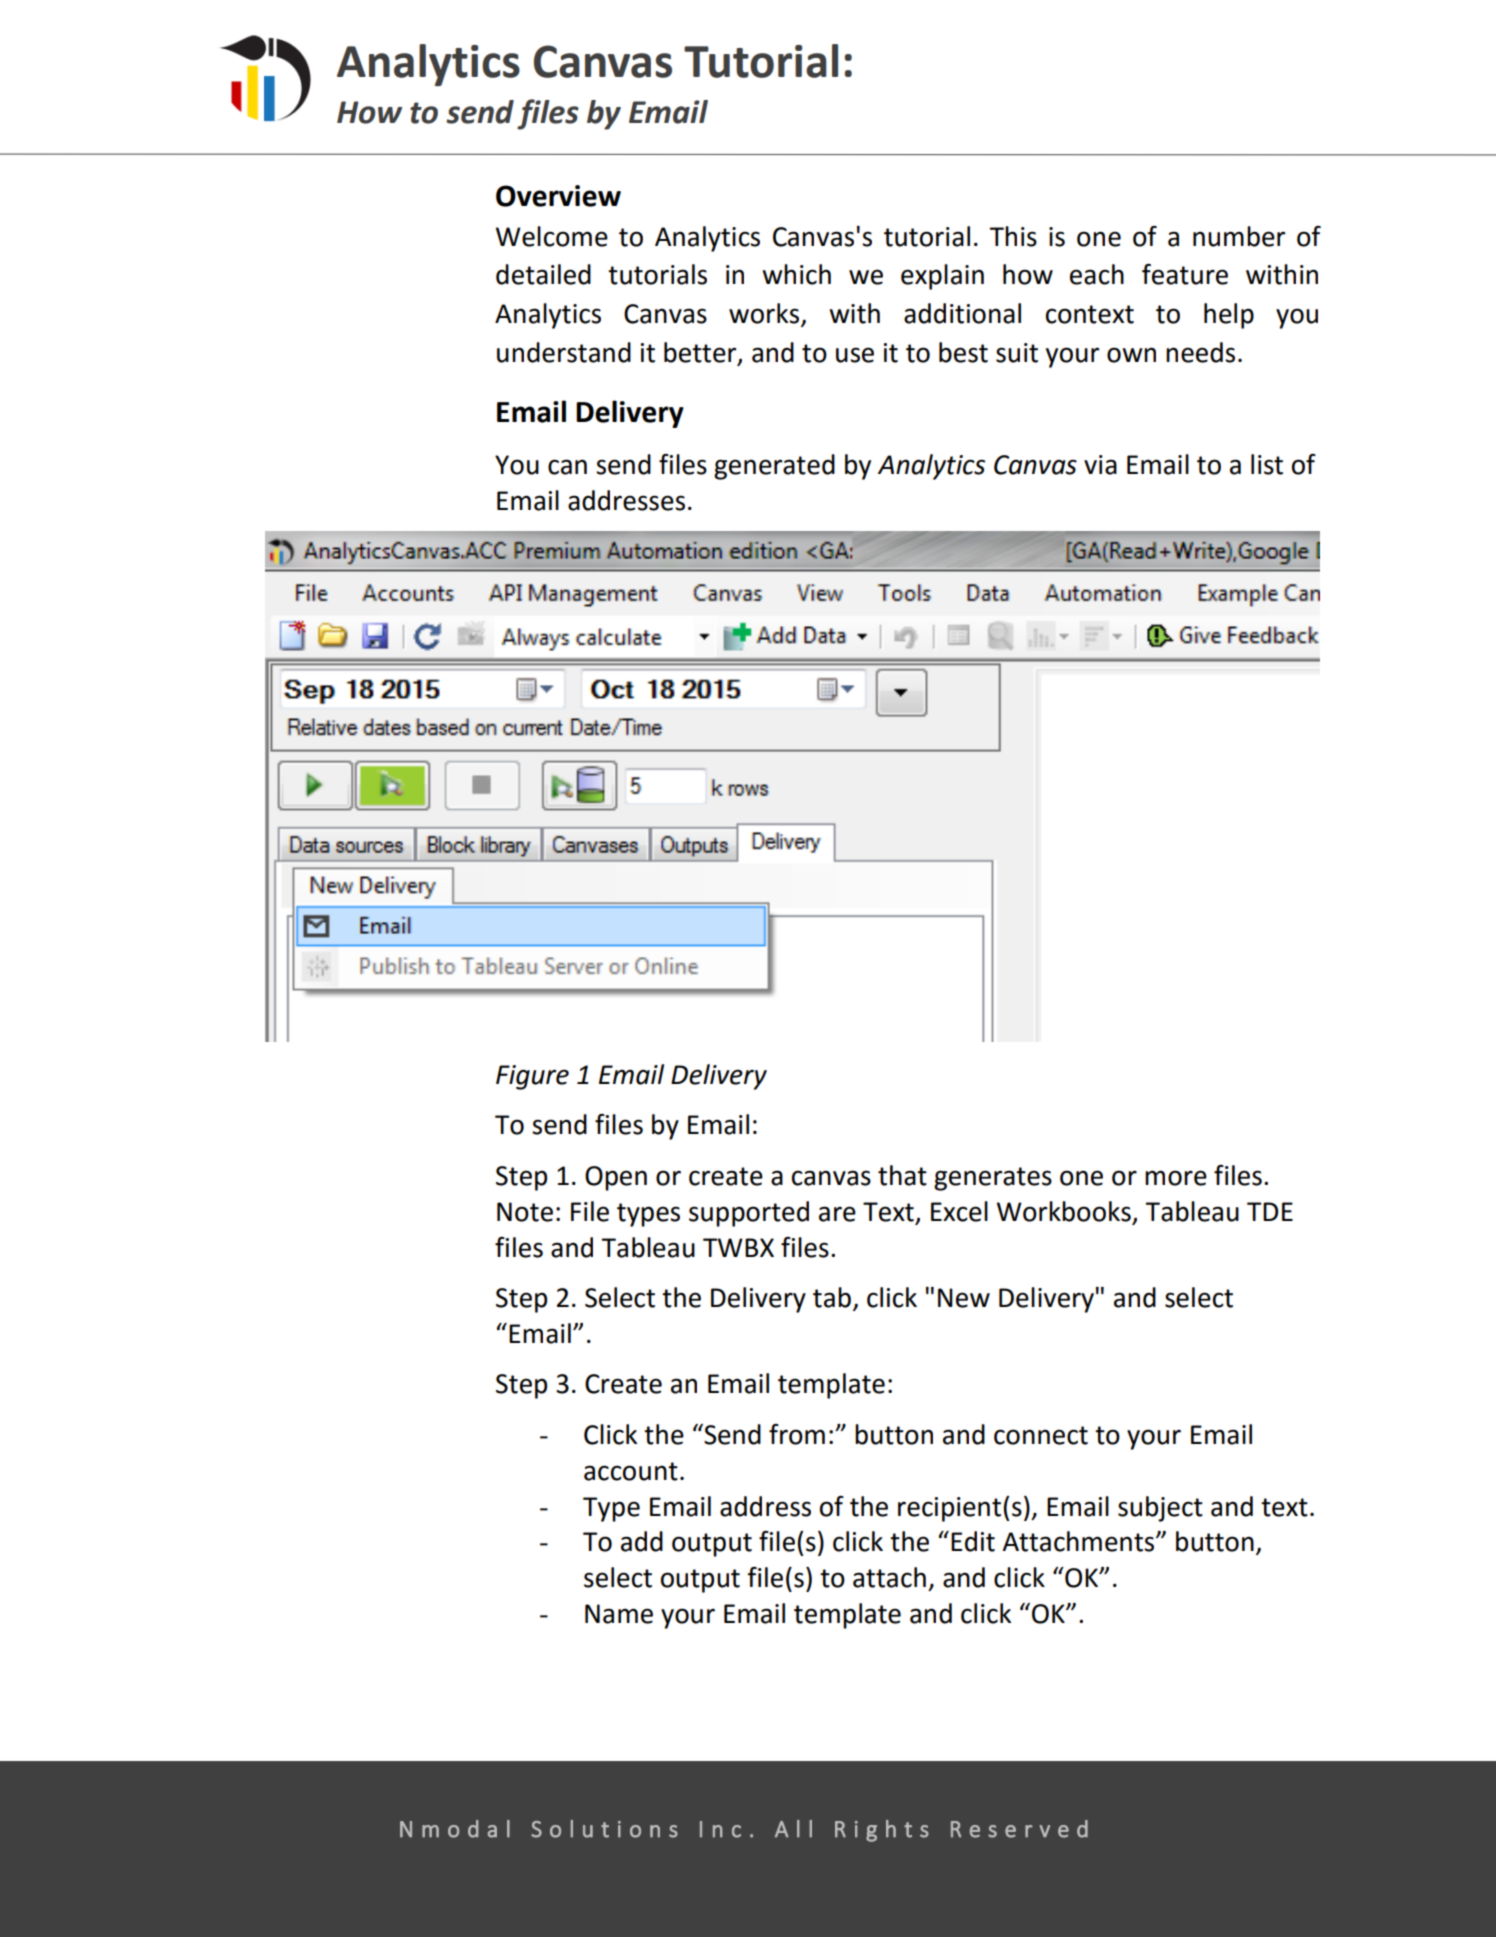 The image size is (1496, 1937). What do you see at coordinates (902, 1175) in the page?
I see `that` at bounding box center [902, 1175].
